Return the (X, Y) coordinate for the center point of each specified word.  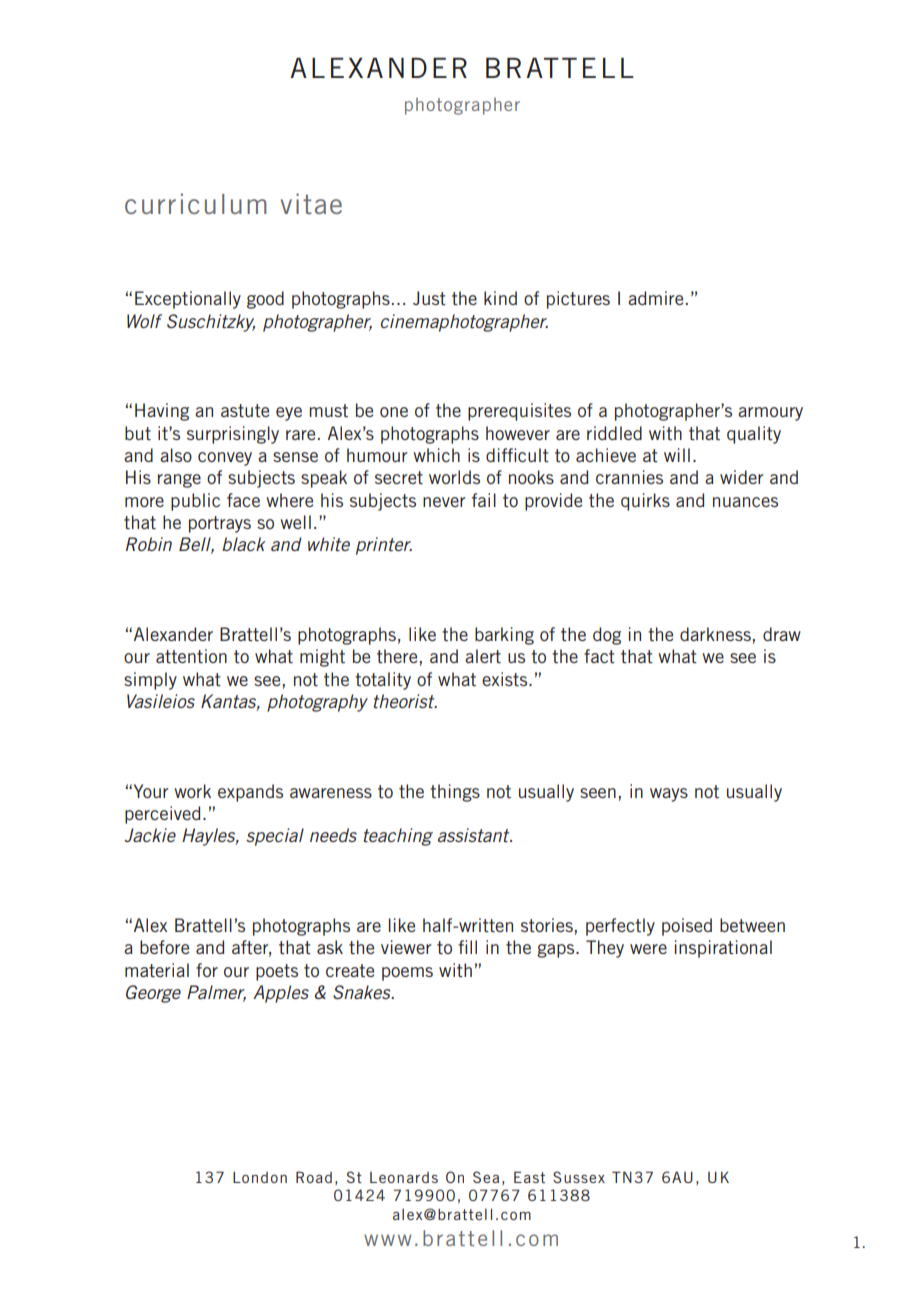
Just (429, 298)
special (275, 837)
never (444, 502)
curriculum (196, 203)
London (260, 1177)
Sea (486, 1177)
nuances (745, 502)
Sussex (579, 1177)
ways (669, 795)
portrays (220, 524)
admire (655, 298)
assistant (475, 835)
